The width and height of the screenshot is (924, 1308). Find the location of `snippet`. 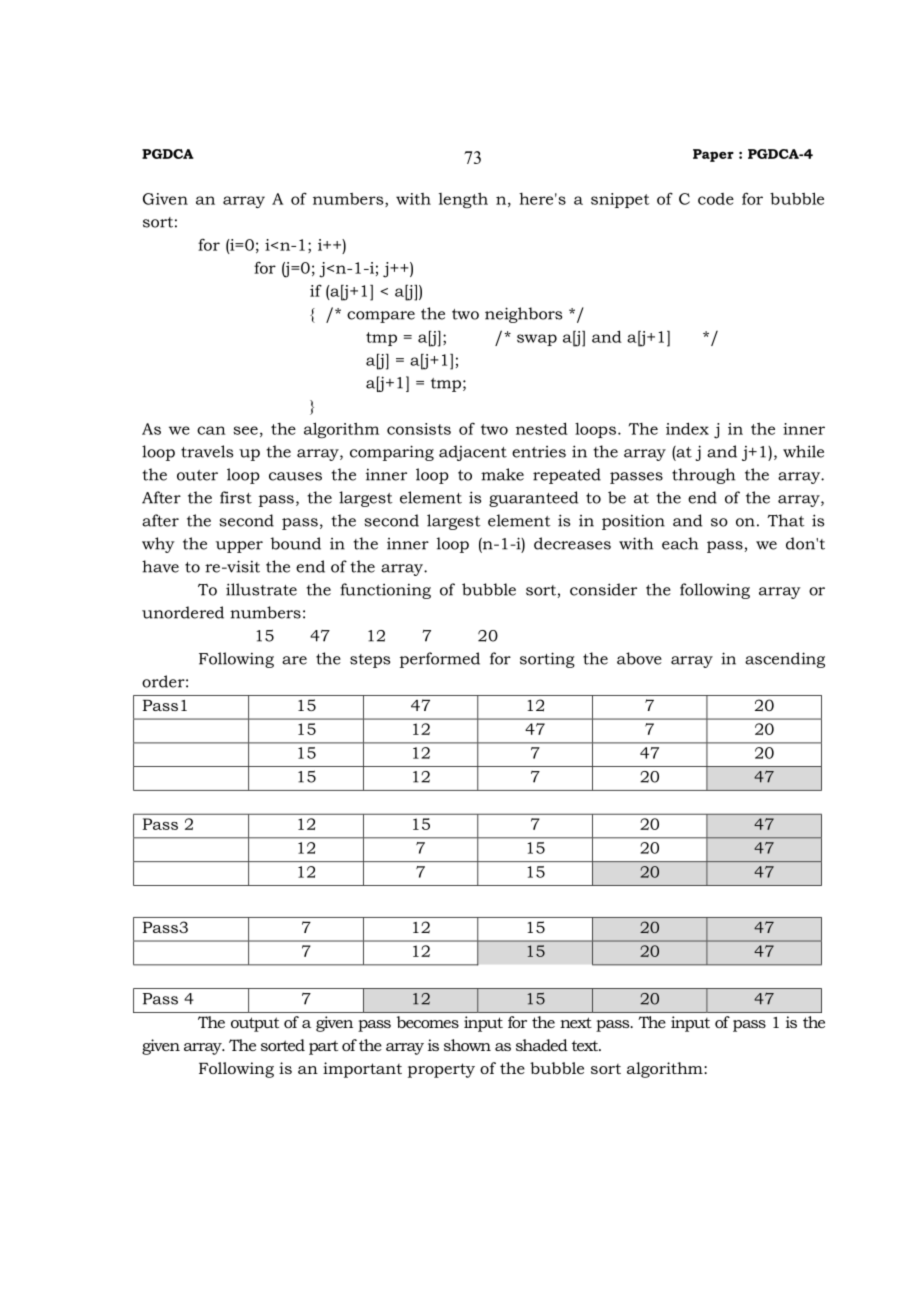

snippet is located at coordinates (620, 200).
